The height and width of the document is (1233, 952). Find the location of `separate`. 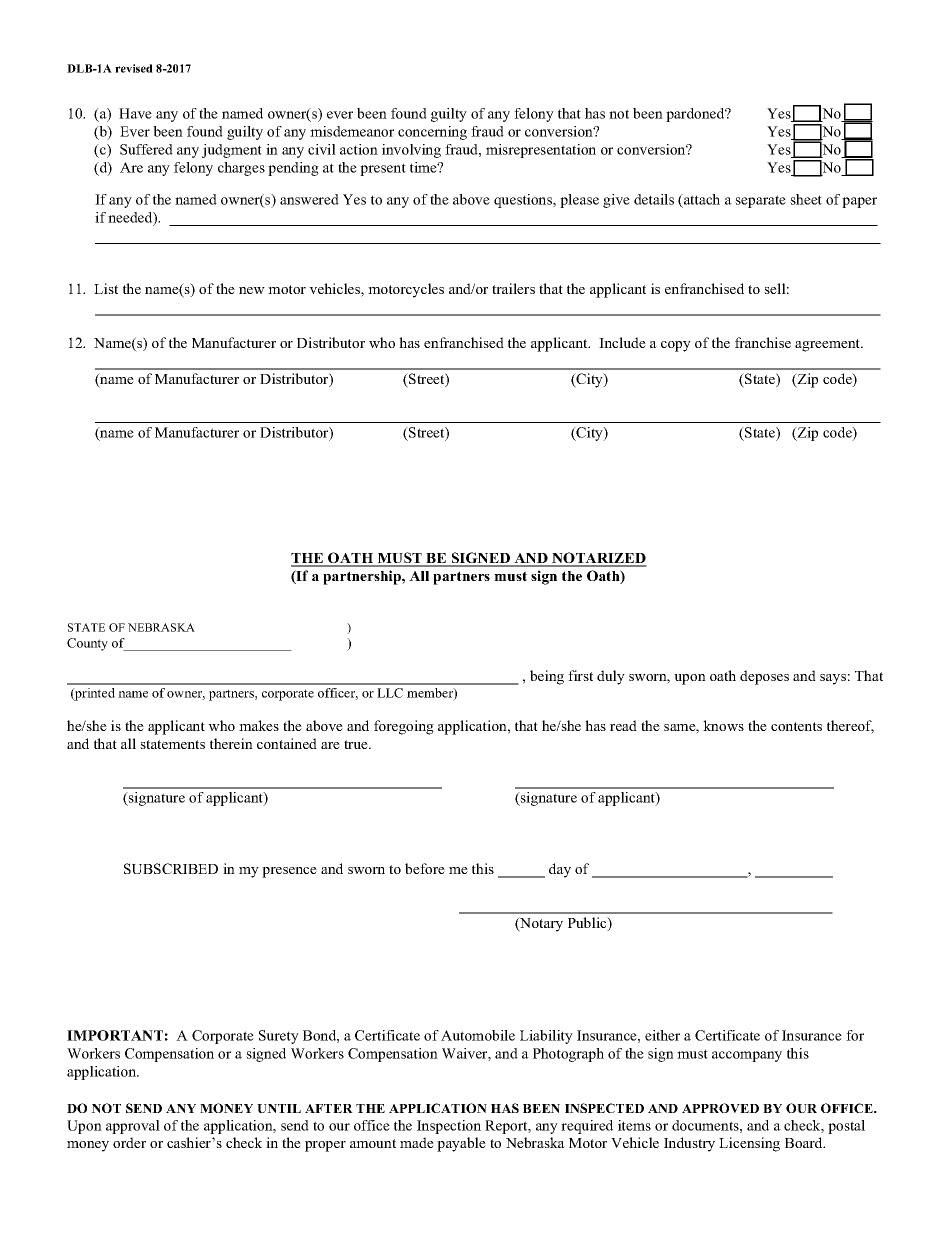

separate is located at coordinates (760, 201).
